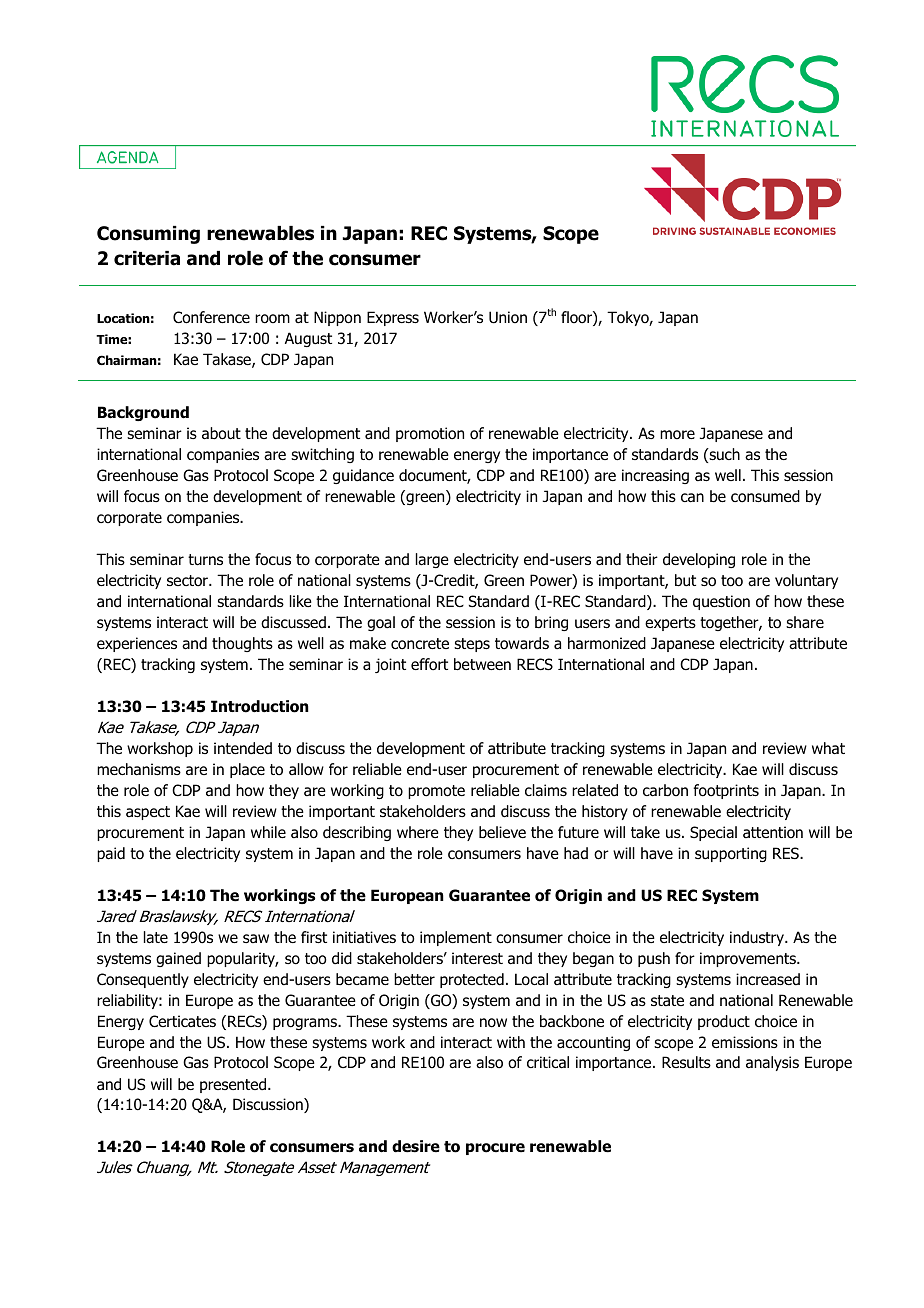 This document has width=924, height=1308. What do you see at coordinates (677, 435) in the document?
I see `more` at bounding box center [677, 435].
